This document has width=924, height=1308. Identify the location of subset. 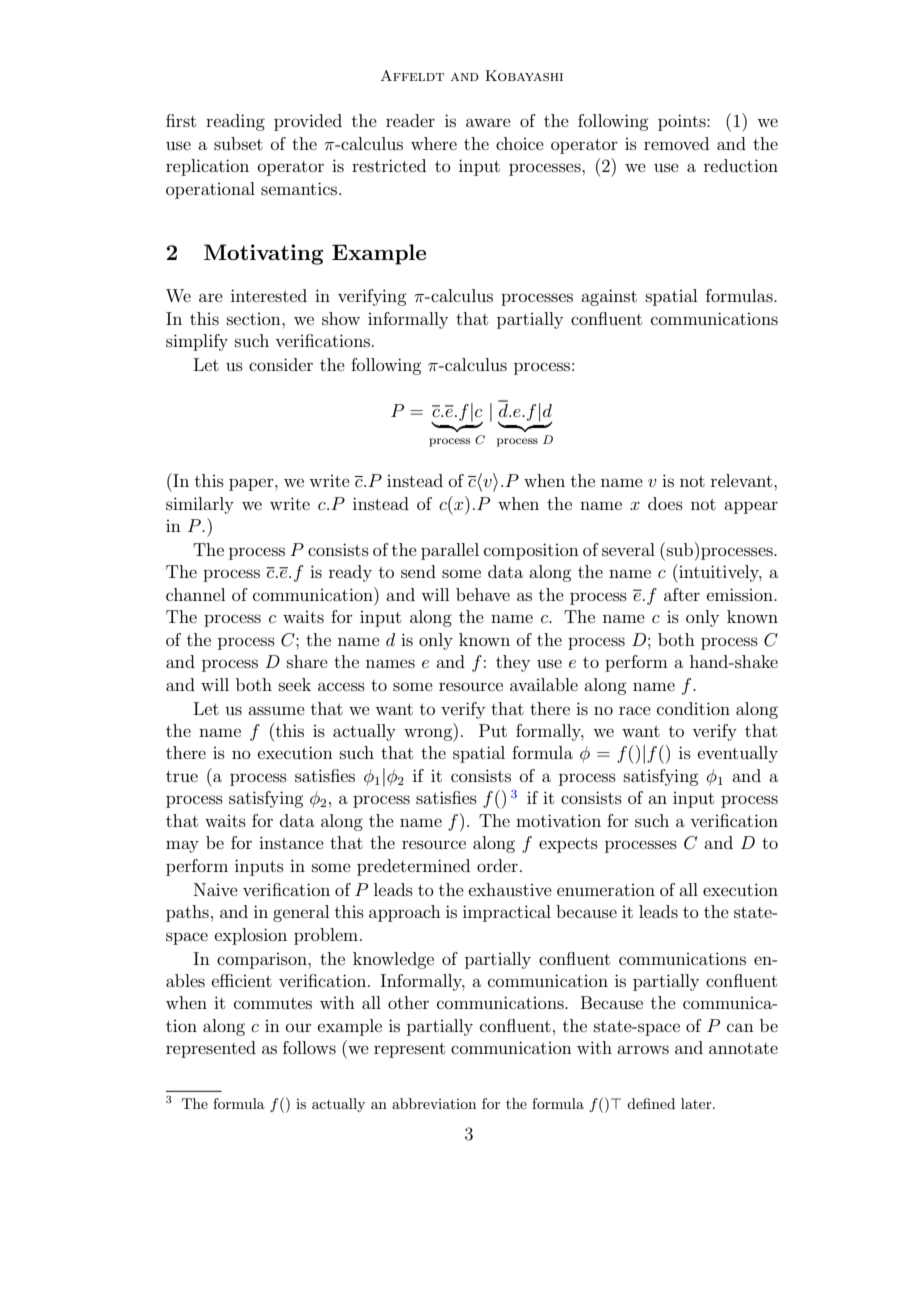
(238, 143).
